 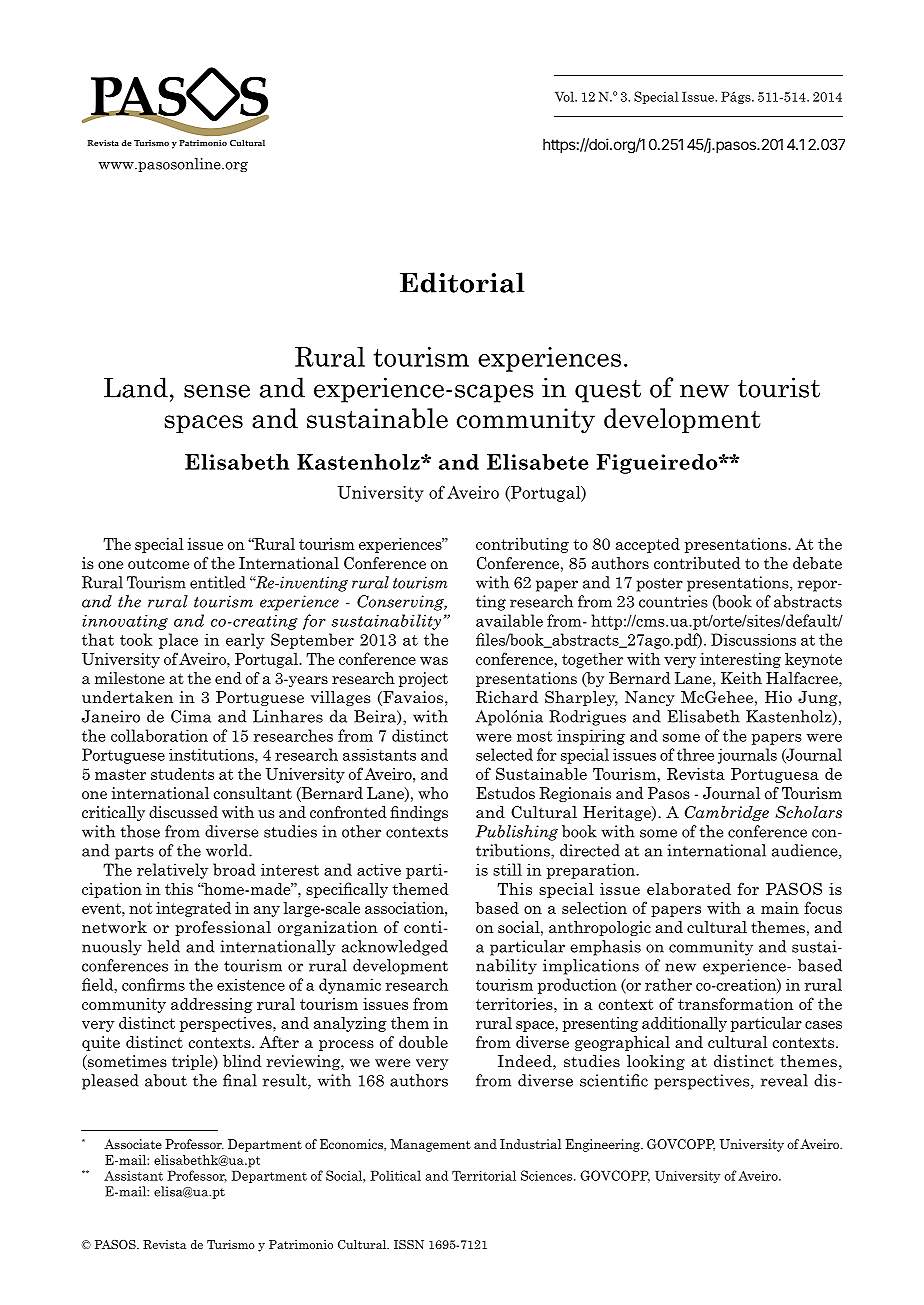 What do you see at coordinates (509, 620) in the screenshot?
I see `available` at bounding box center [509, 620].
